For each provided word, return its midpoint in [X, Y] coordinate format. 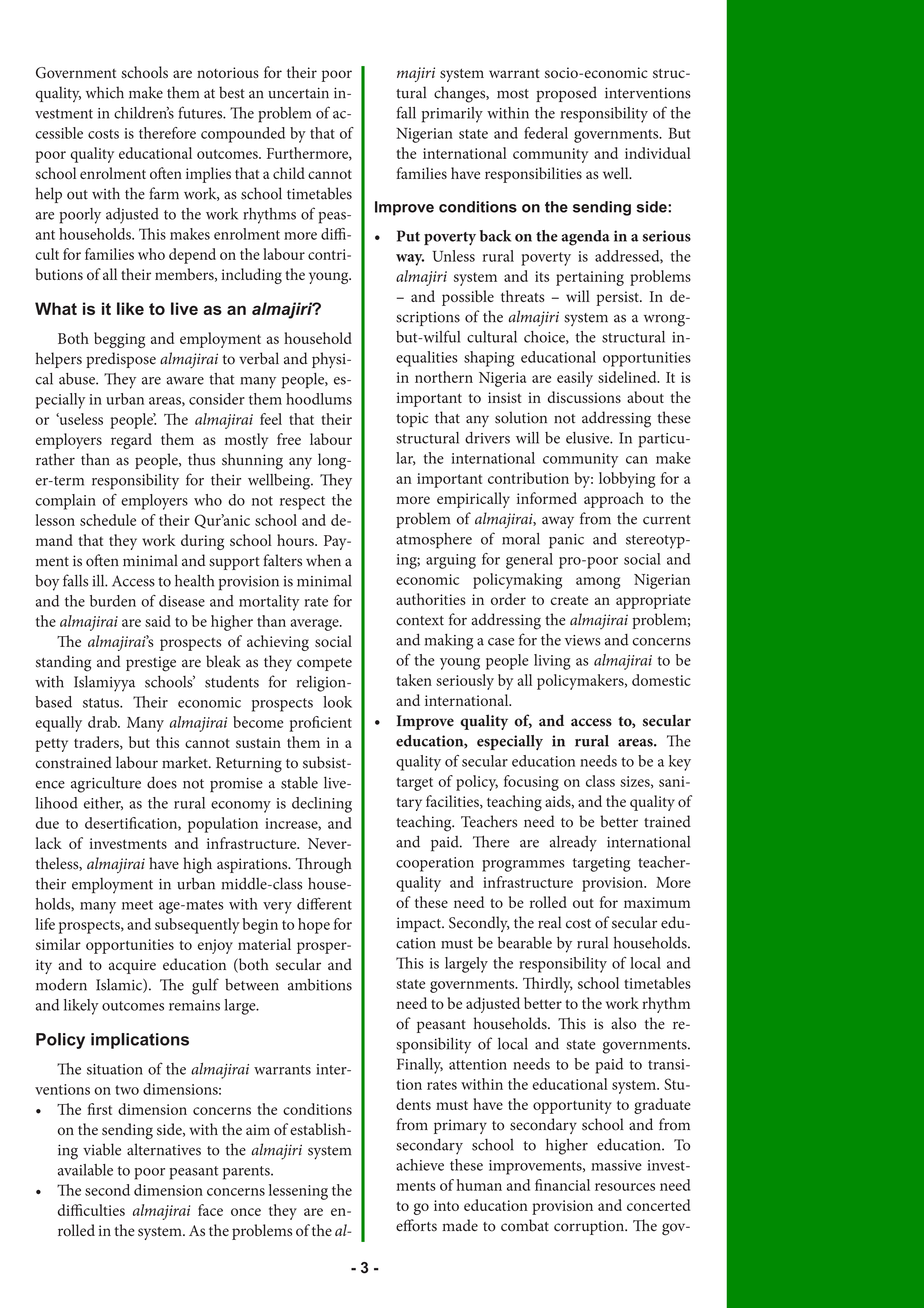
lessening [298, 1192]
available [85, 1170]
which [105, 92]
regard [131, 441]
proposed [566, 94]
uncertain [298, 93]
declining [322, 805]
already [573, 844]
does [162, 782]
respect [302, 503]
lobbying [627, 480]
